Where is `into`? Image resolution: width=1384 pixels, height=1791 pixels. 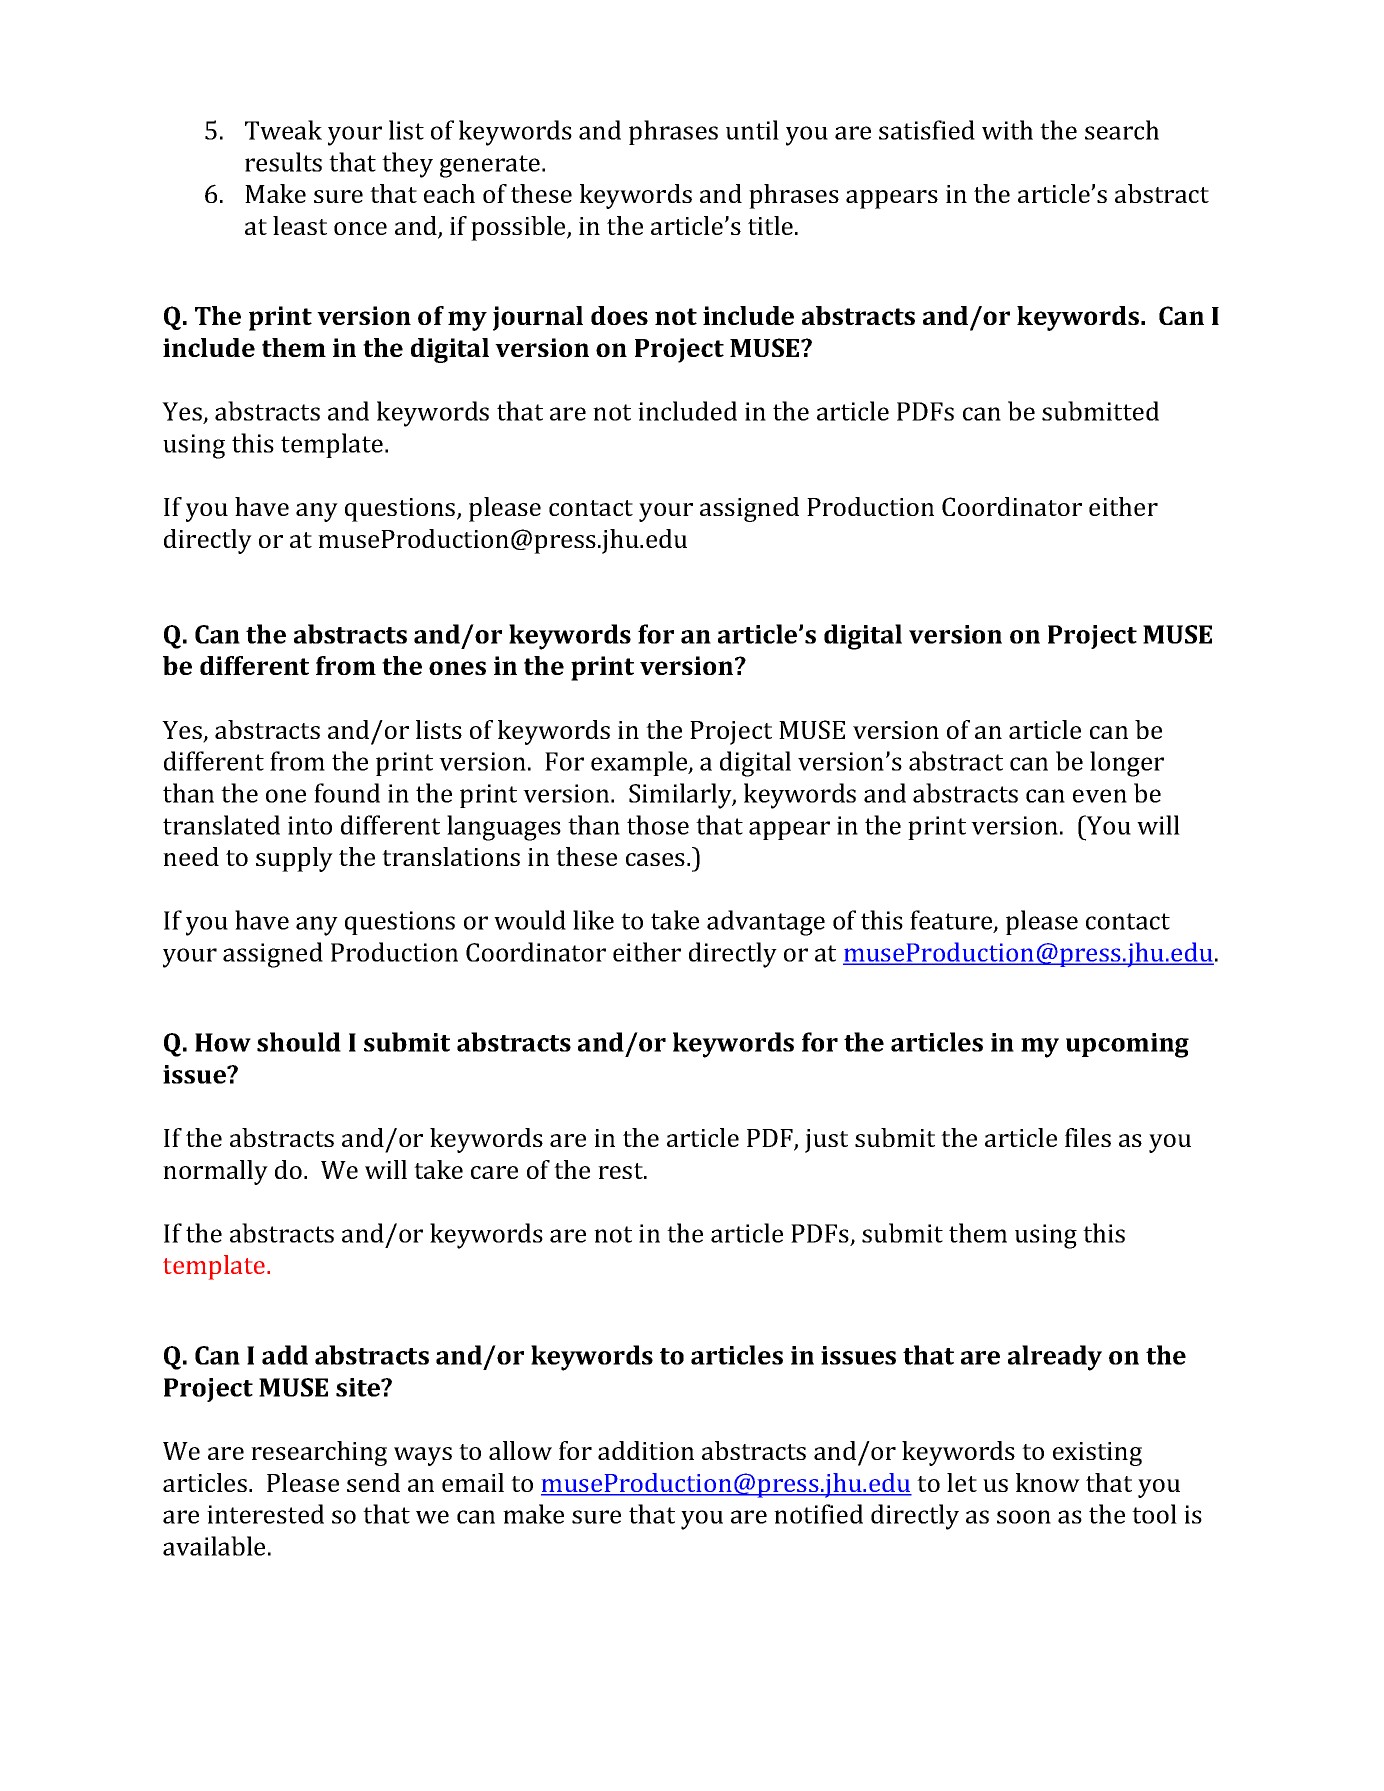 into is located at coordinates (310, 825).
